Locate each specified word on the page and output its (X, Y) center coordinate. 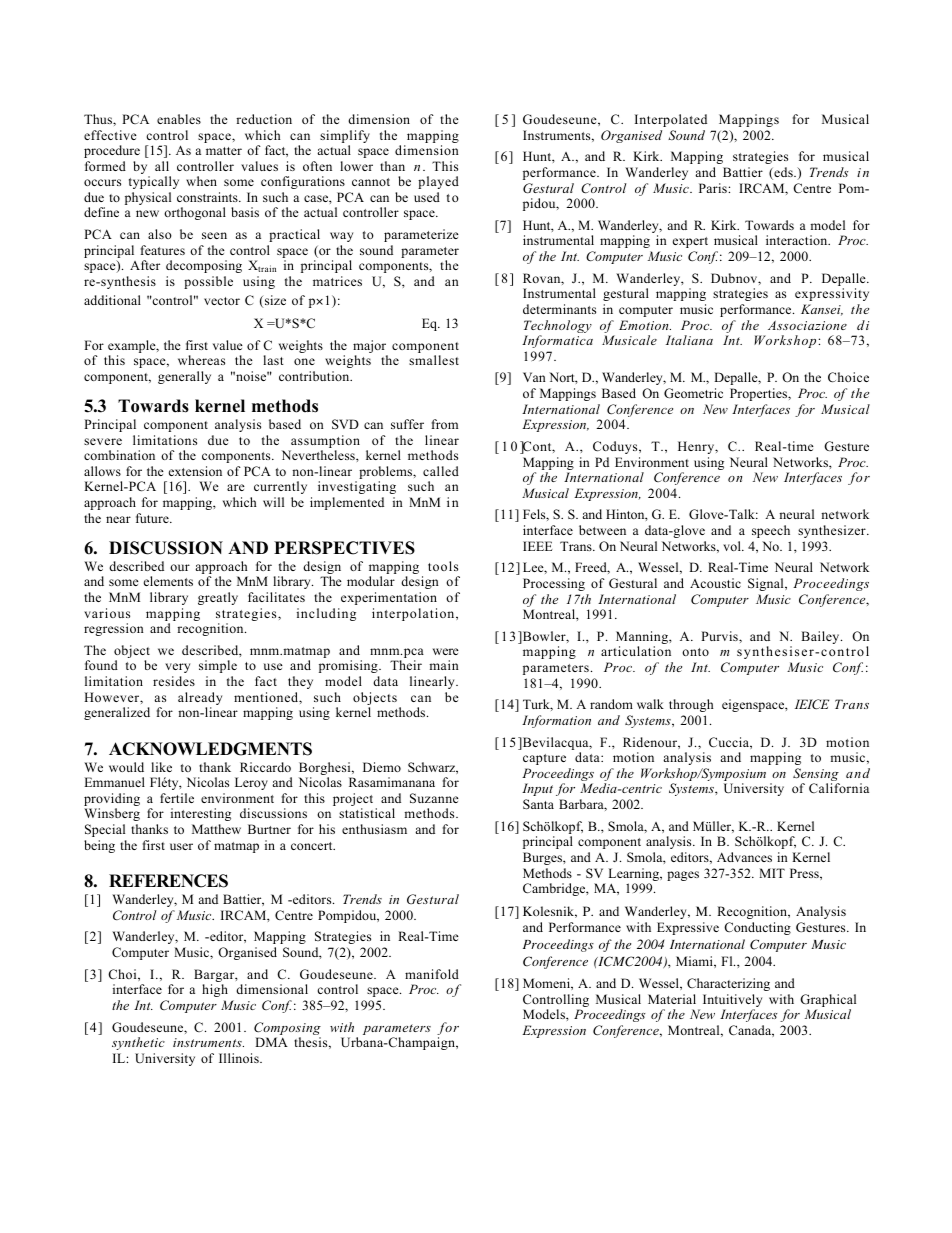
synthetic (138, 1043)
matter (224, 151)
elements (168, 581)
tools (443, 566)
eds (783, 173)
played (438, 182)
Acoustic (715, 583)
